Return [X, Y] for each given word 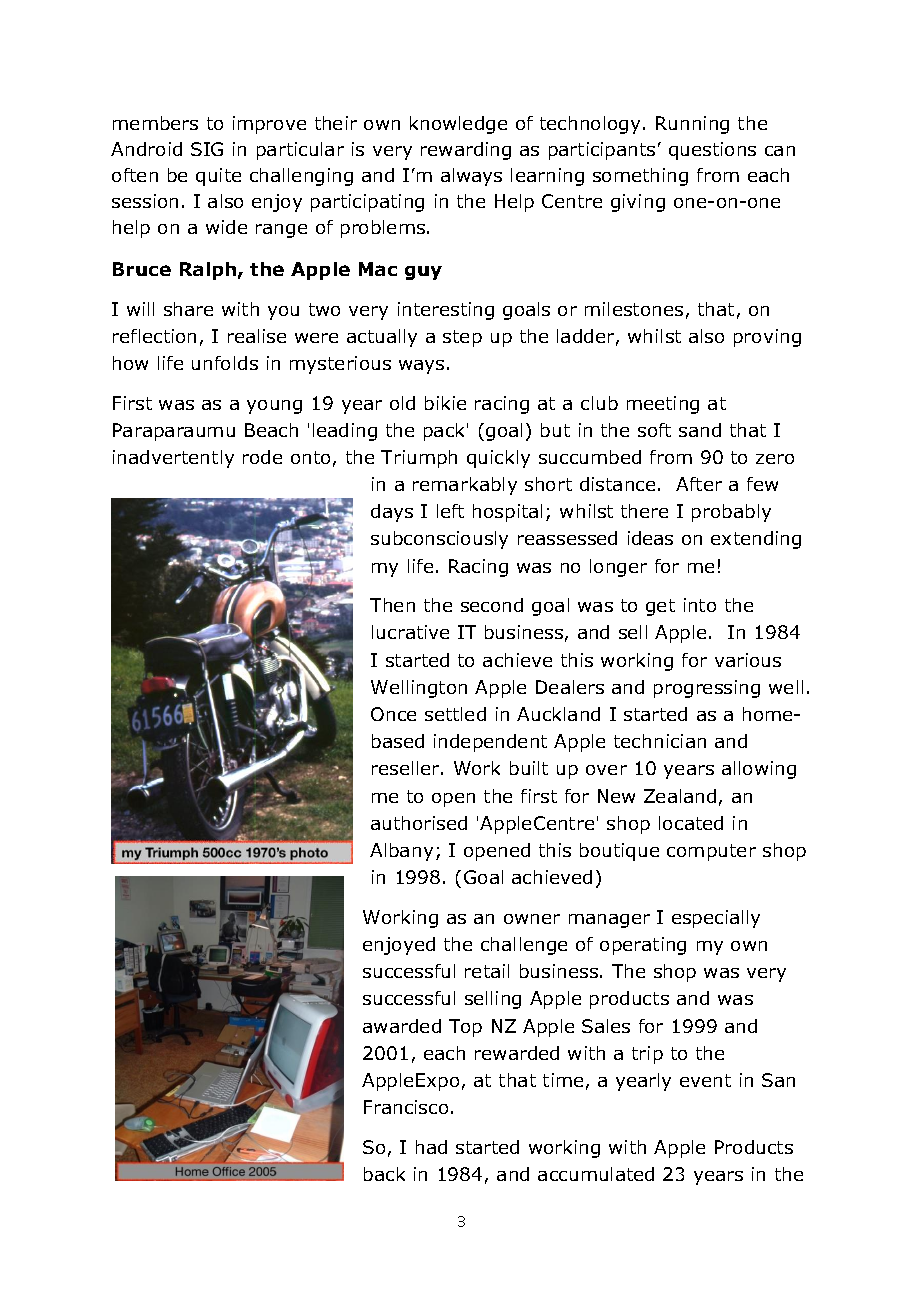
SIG [207, 149]
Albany [401, 852]
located [691, 823]
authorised [419, 823]
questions [712, 151]
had [431, 1147]
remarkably [465, 486]
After [699, 484]
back [384, 1174]
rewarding [466, 151]
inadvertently [173, 459]
